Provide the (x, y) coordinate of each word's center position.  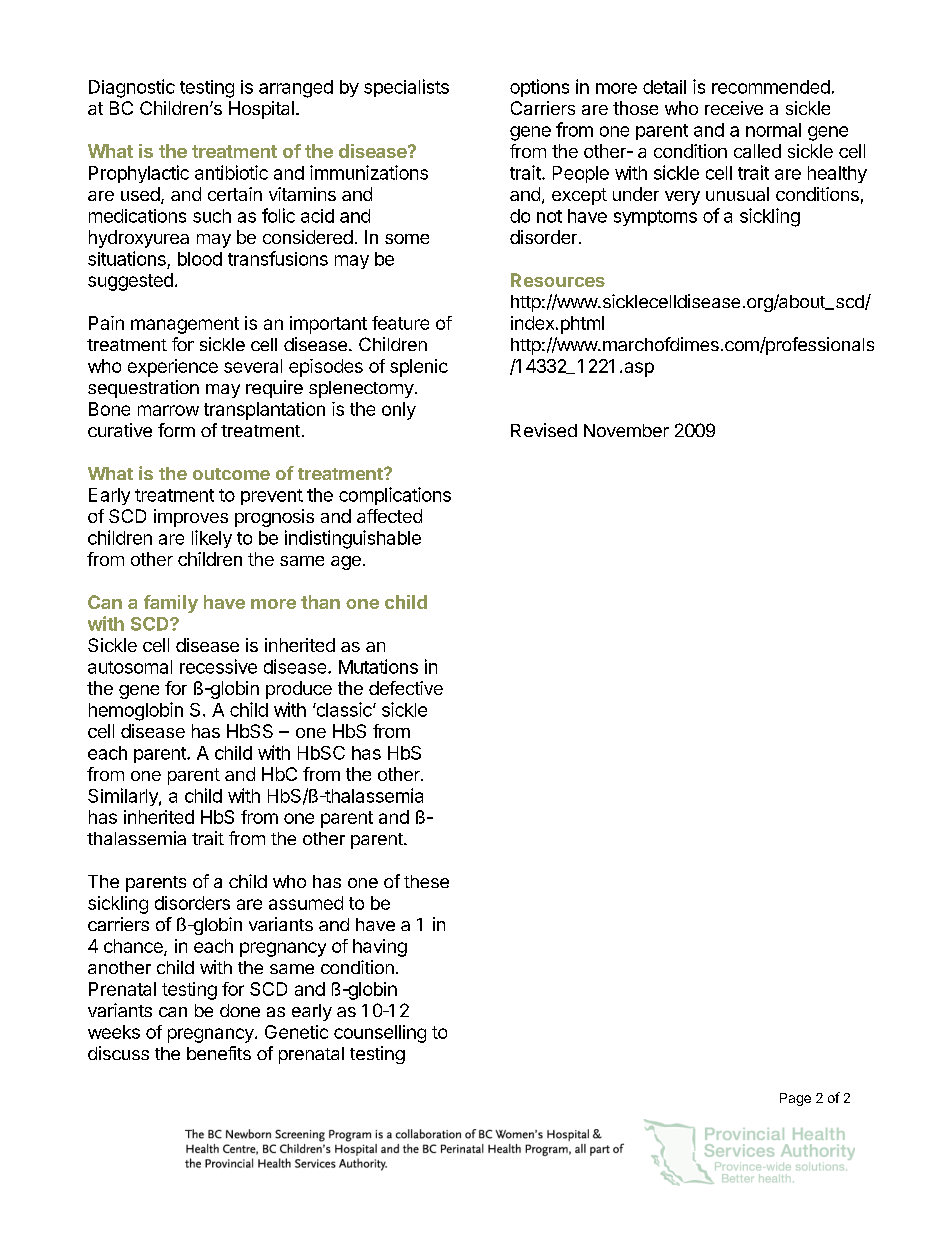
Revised (544, 430)
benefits (219, 1053)
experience (173, 368)
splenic (419, 368)
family (171, 604)
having (380, 948)
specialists (406, 88)
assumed (306, 903)
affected (389, 516)
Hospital (261, 110)
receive (734, 108)
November (626, 430)
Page (795, 1099)
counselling (380, 1034)
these (426, 881)
